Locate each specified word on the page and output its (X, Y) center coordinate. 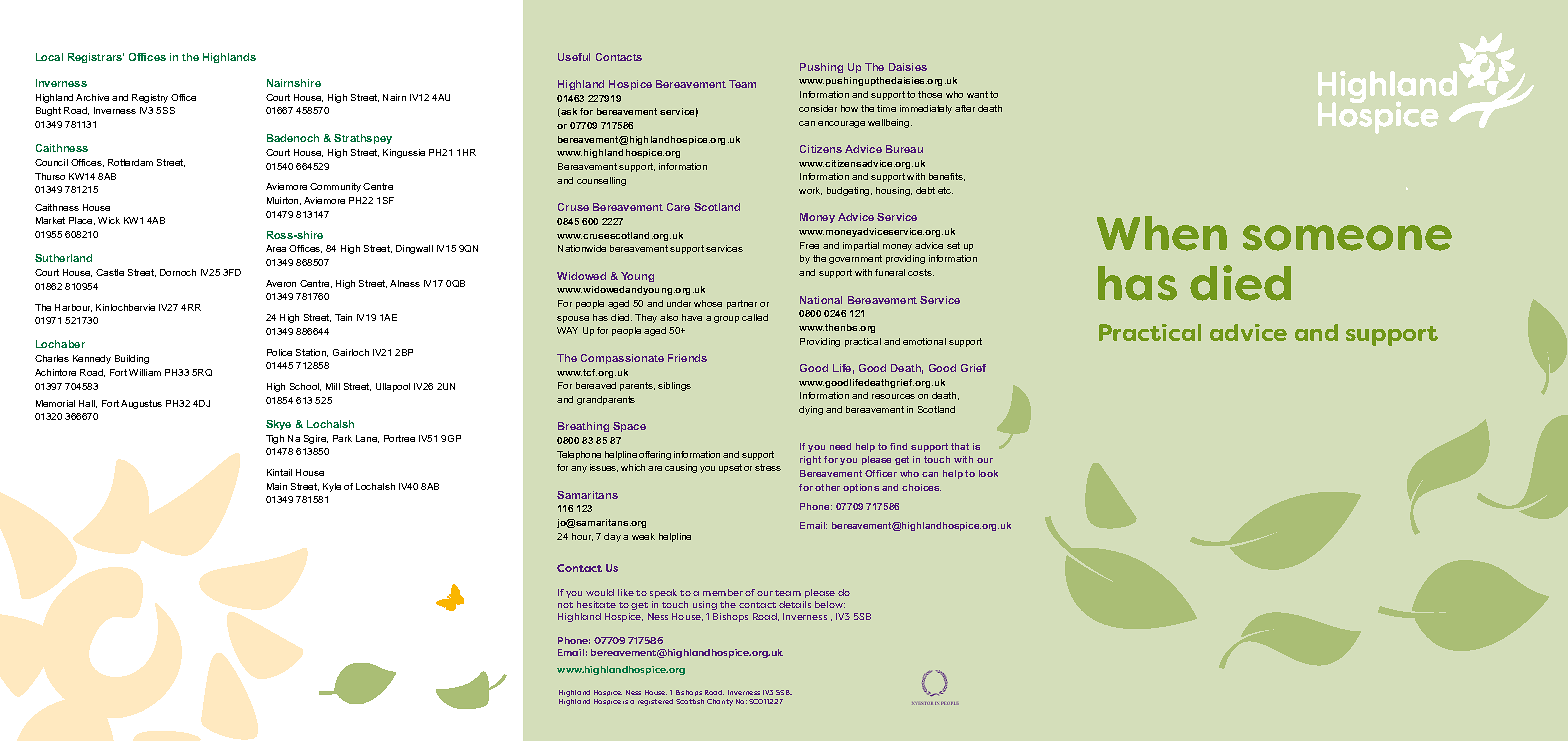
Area (276, 248)
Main (277, 486)
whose (708, 303)
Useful (574, 57)
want (977, 94)
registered (655, 702)
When (1162, 233)
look (988, 473)
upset (730, 468)
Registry (150, 98)
